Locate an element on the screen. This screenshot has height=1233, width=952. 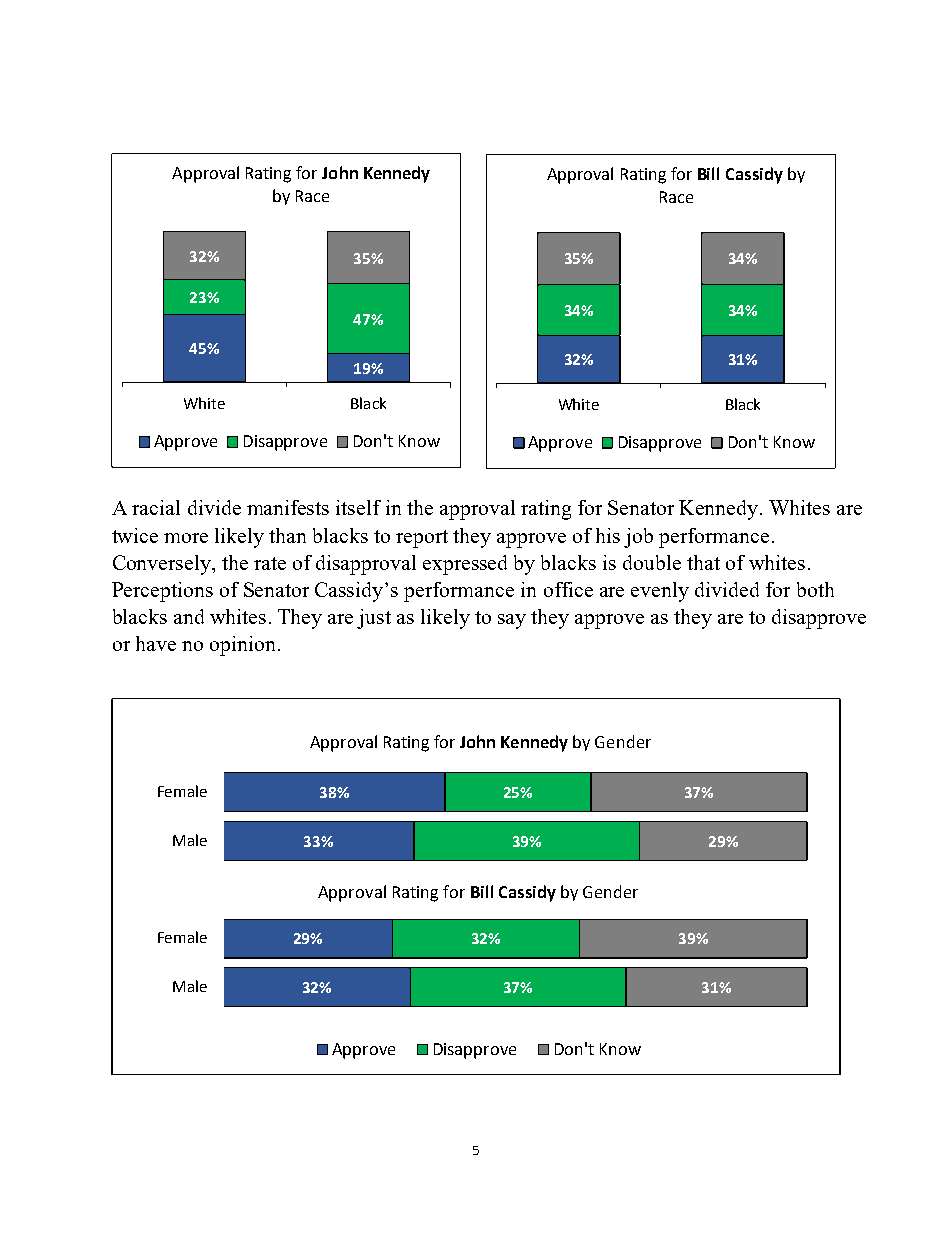
rate is located at coordinates (270, 563).
